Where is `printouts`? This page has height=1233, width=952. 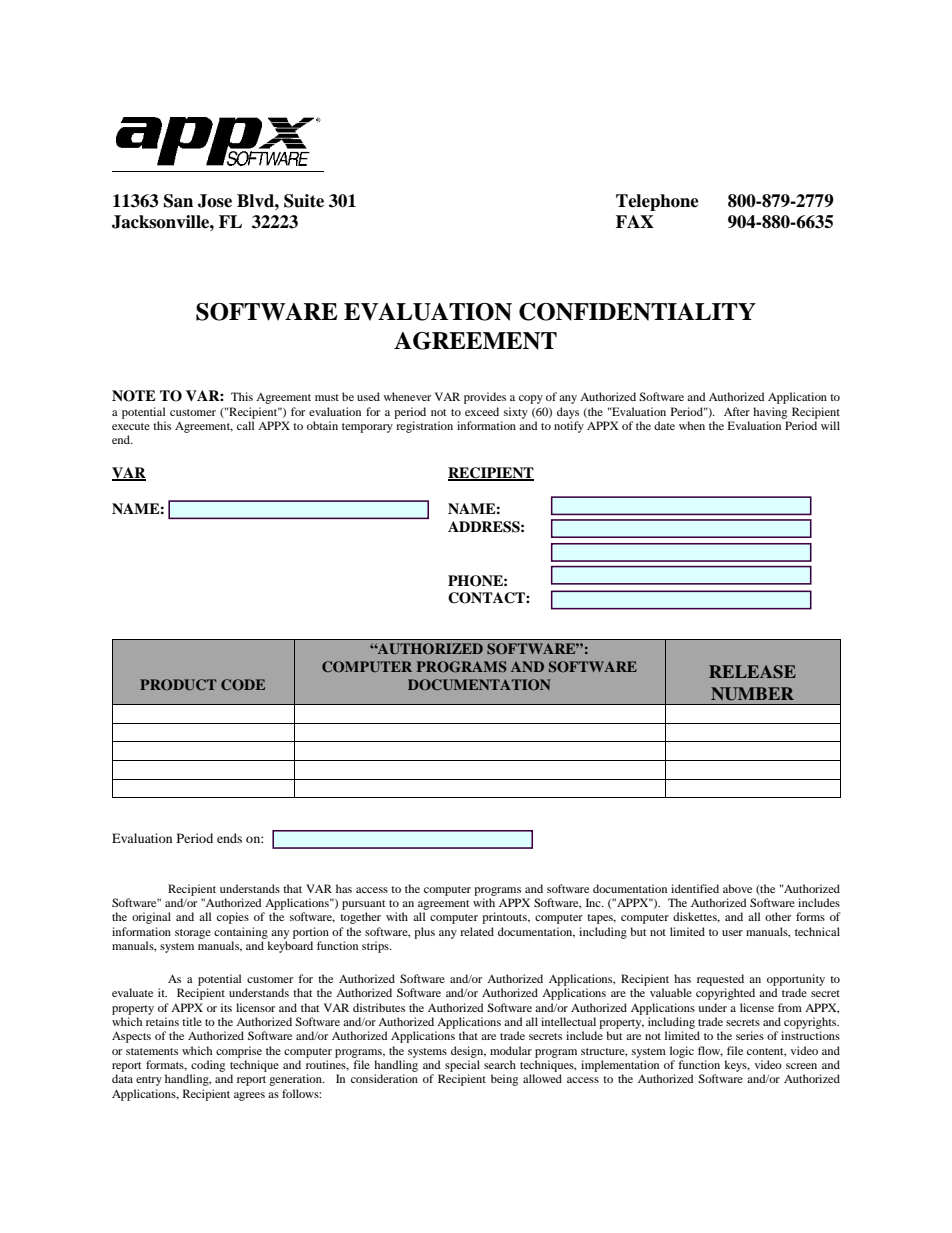 printouts is located at coordinates (505, 918).
